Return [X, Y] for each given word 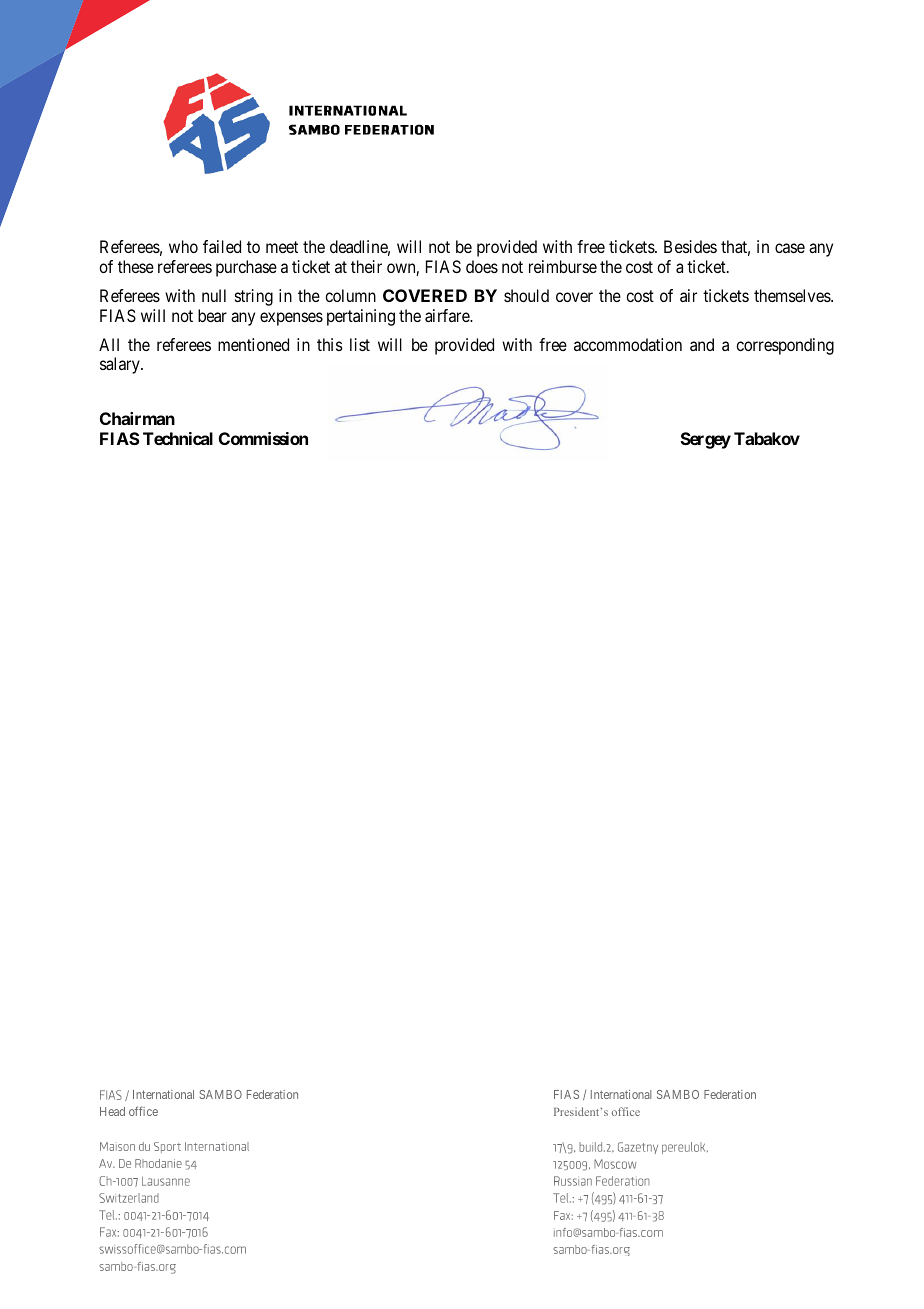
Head [112, 1111]
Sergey [706, 440]
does [482, 266]
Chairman [137, 418]
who [183, 246]
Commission [263, 438]
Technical [178, 438]
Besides [690, 246]
